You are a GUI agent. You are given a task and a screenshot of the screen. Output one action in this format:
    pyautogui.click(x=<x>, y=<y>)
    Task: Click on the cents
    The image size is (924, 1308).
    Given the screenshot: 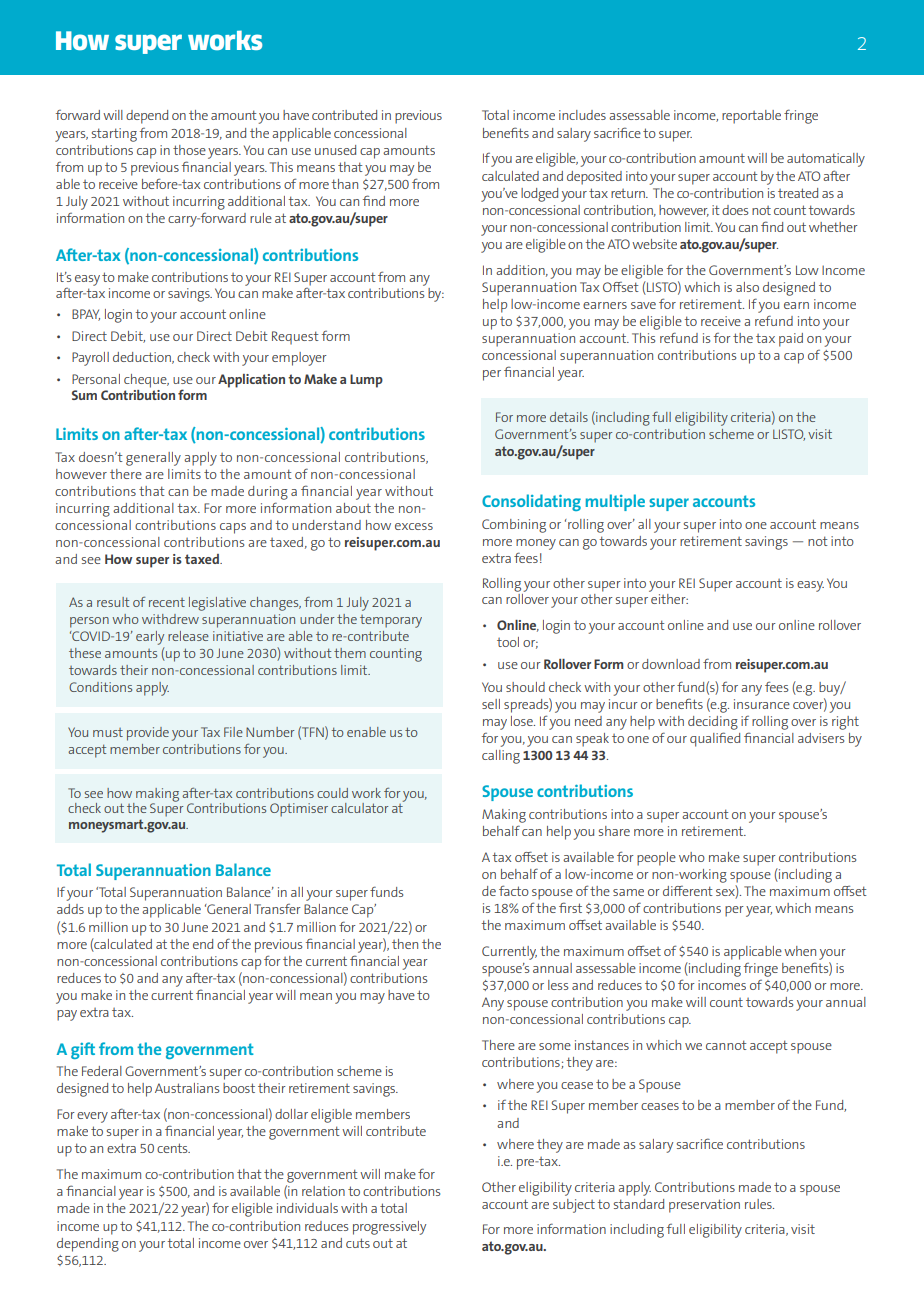 What is the action you would take?
    pyautogui.click(x=173, y=1148)
